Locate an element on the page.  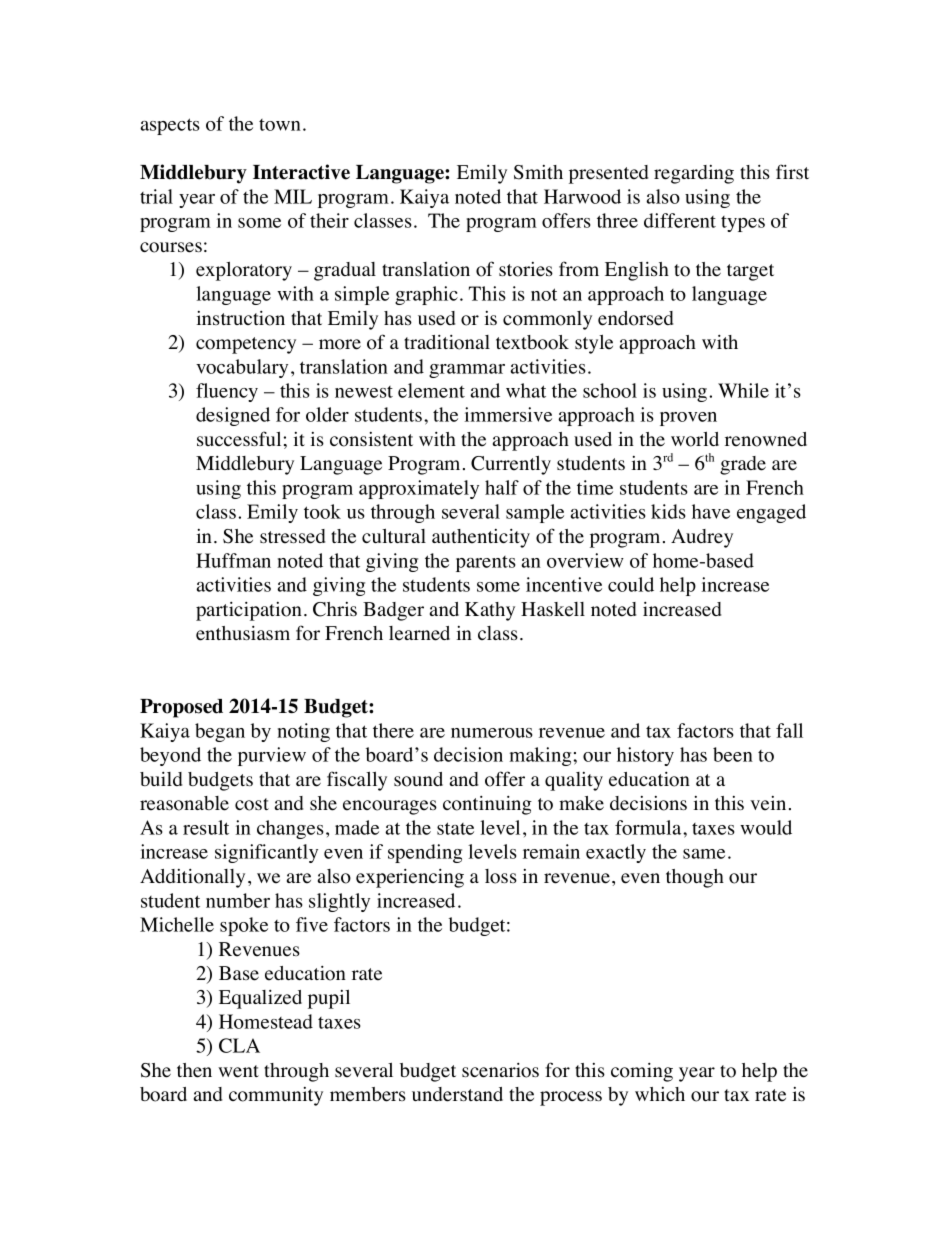
Kathy is located at coordinates (490, 611).
